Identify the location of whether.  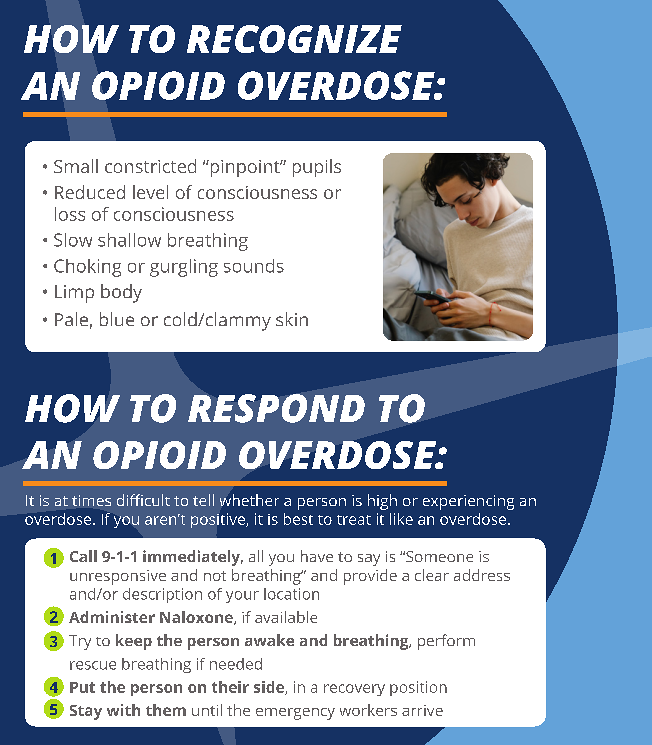
(249, 500).
